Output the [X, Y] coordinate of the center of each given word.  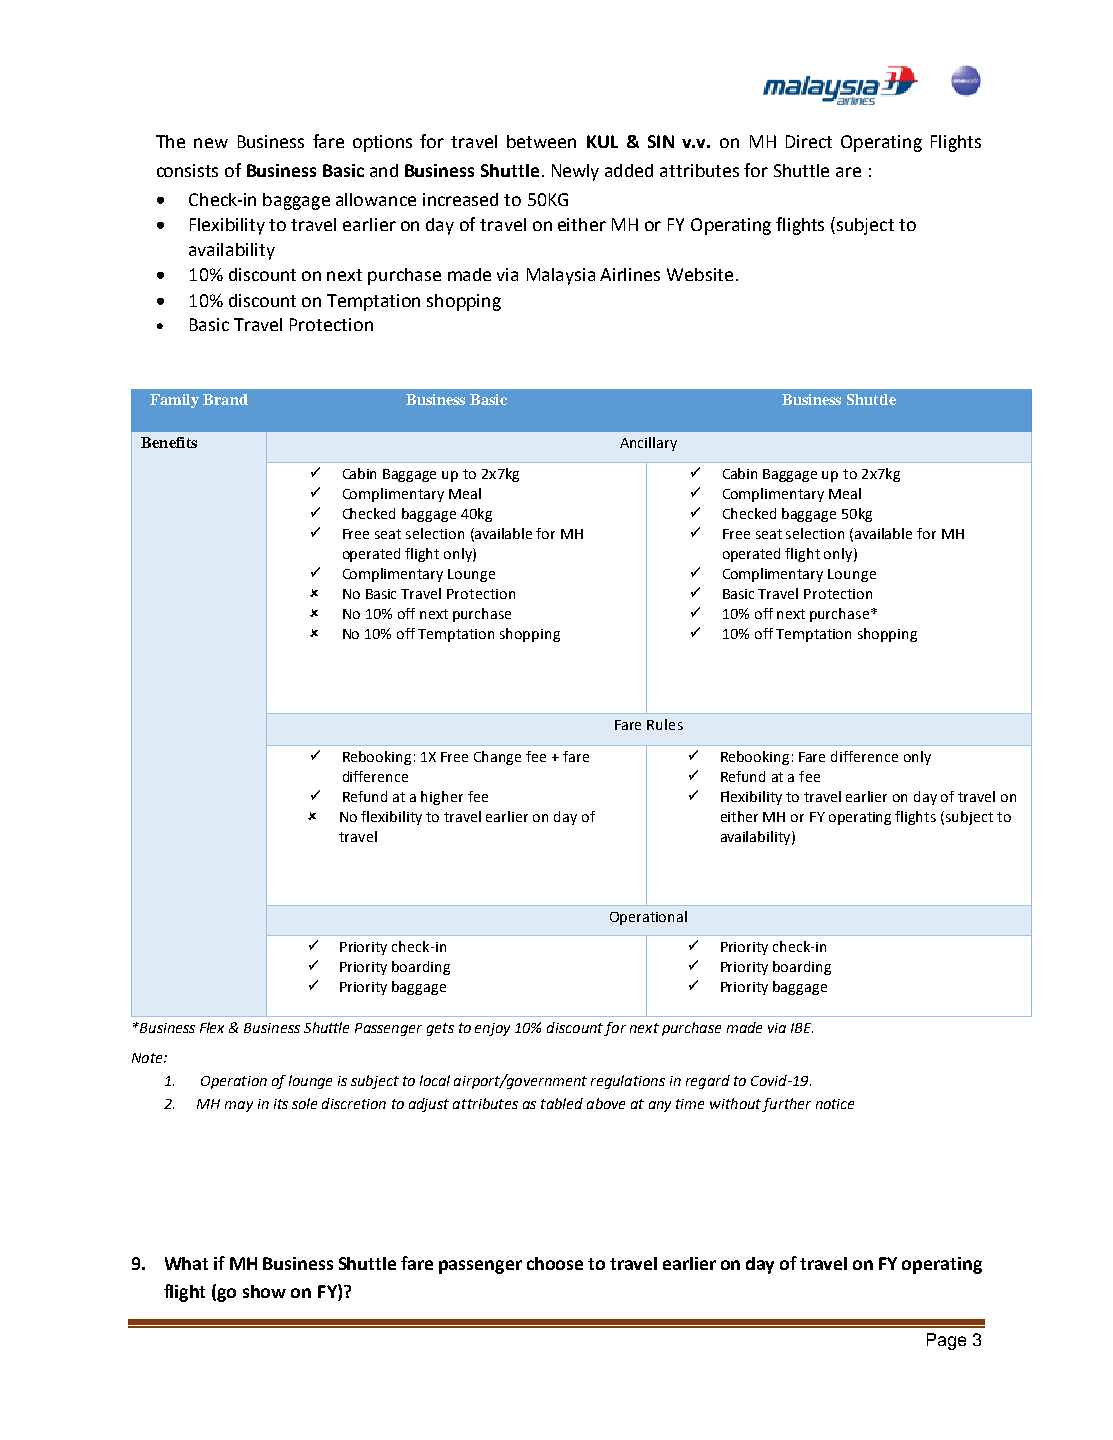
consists [187, 170]
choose [555, 1263]
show [264, 1291]
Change [497, 758]
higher [442, 798]
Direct [809, 141]
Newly [575, 172]
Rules [665, 724]
